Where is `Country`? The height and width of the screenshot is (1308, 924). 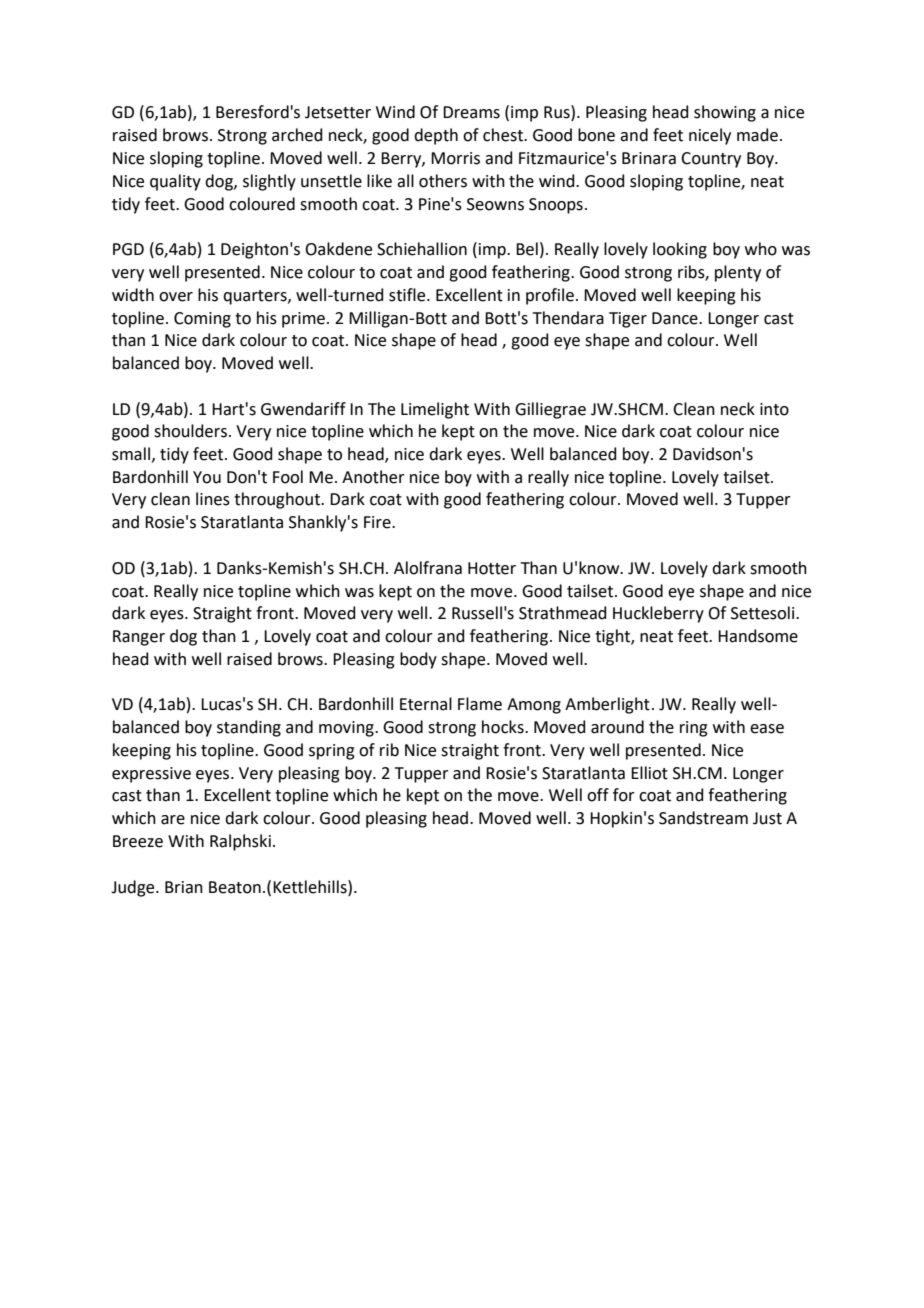 Country is located at coordinates (711, 160).
